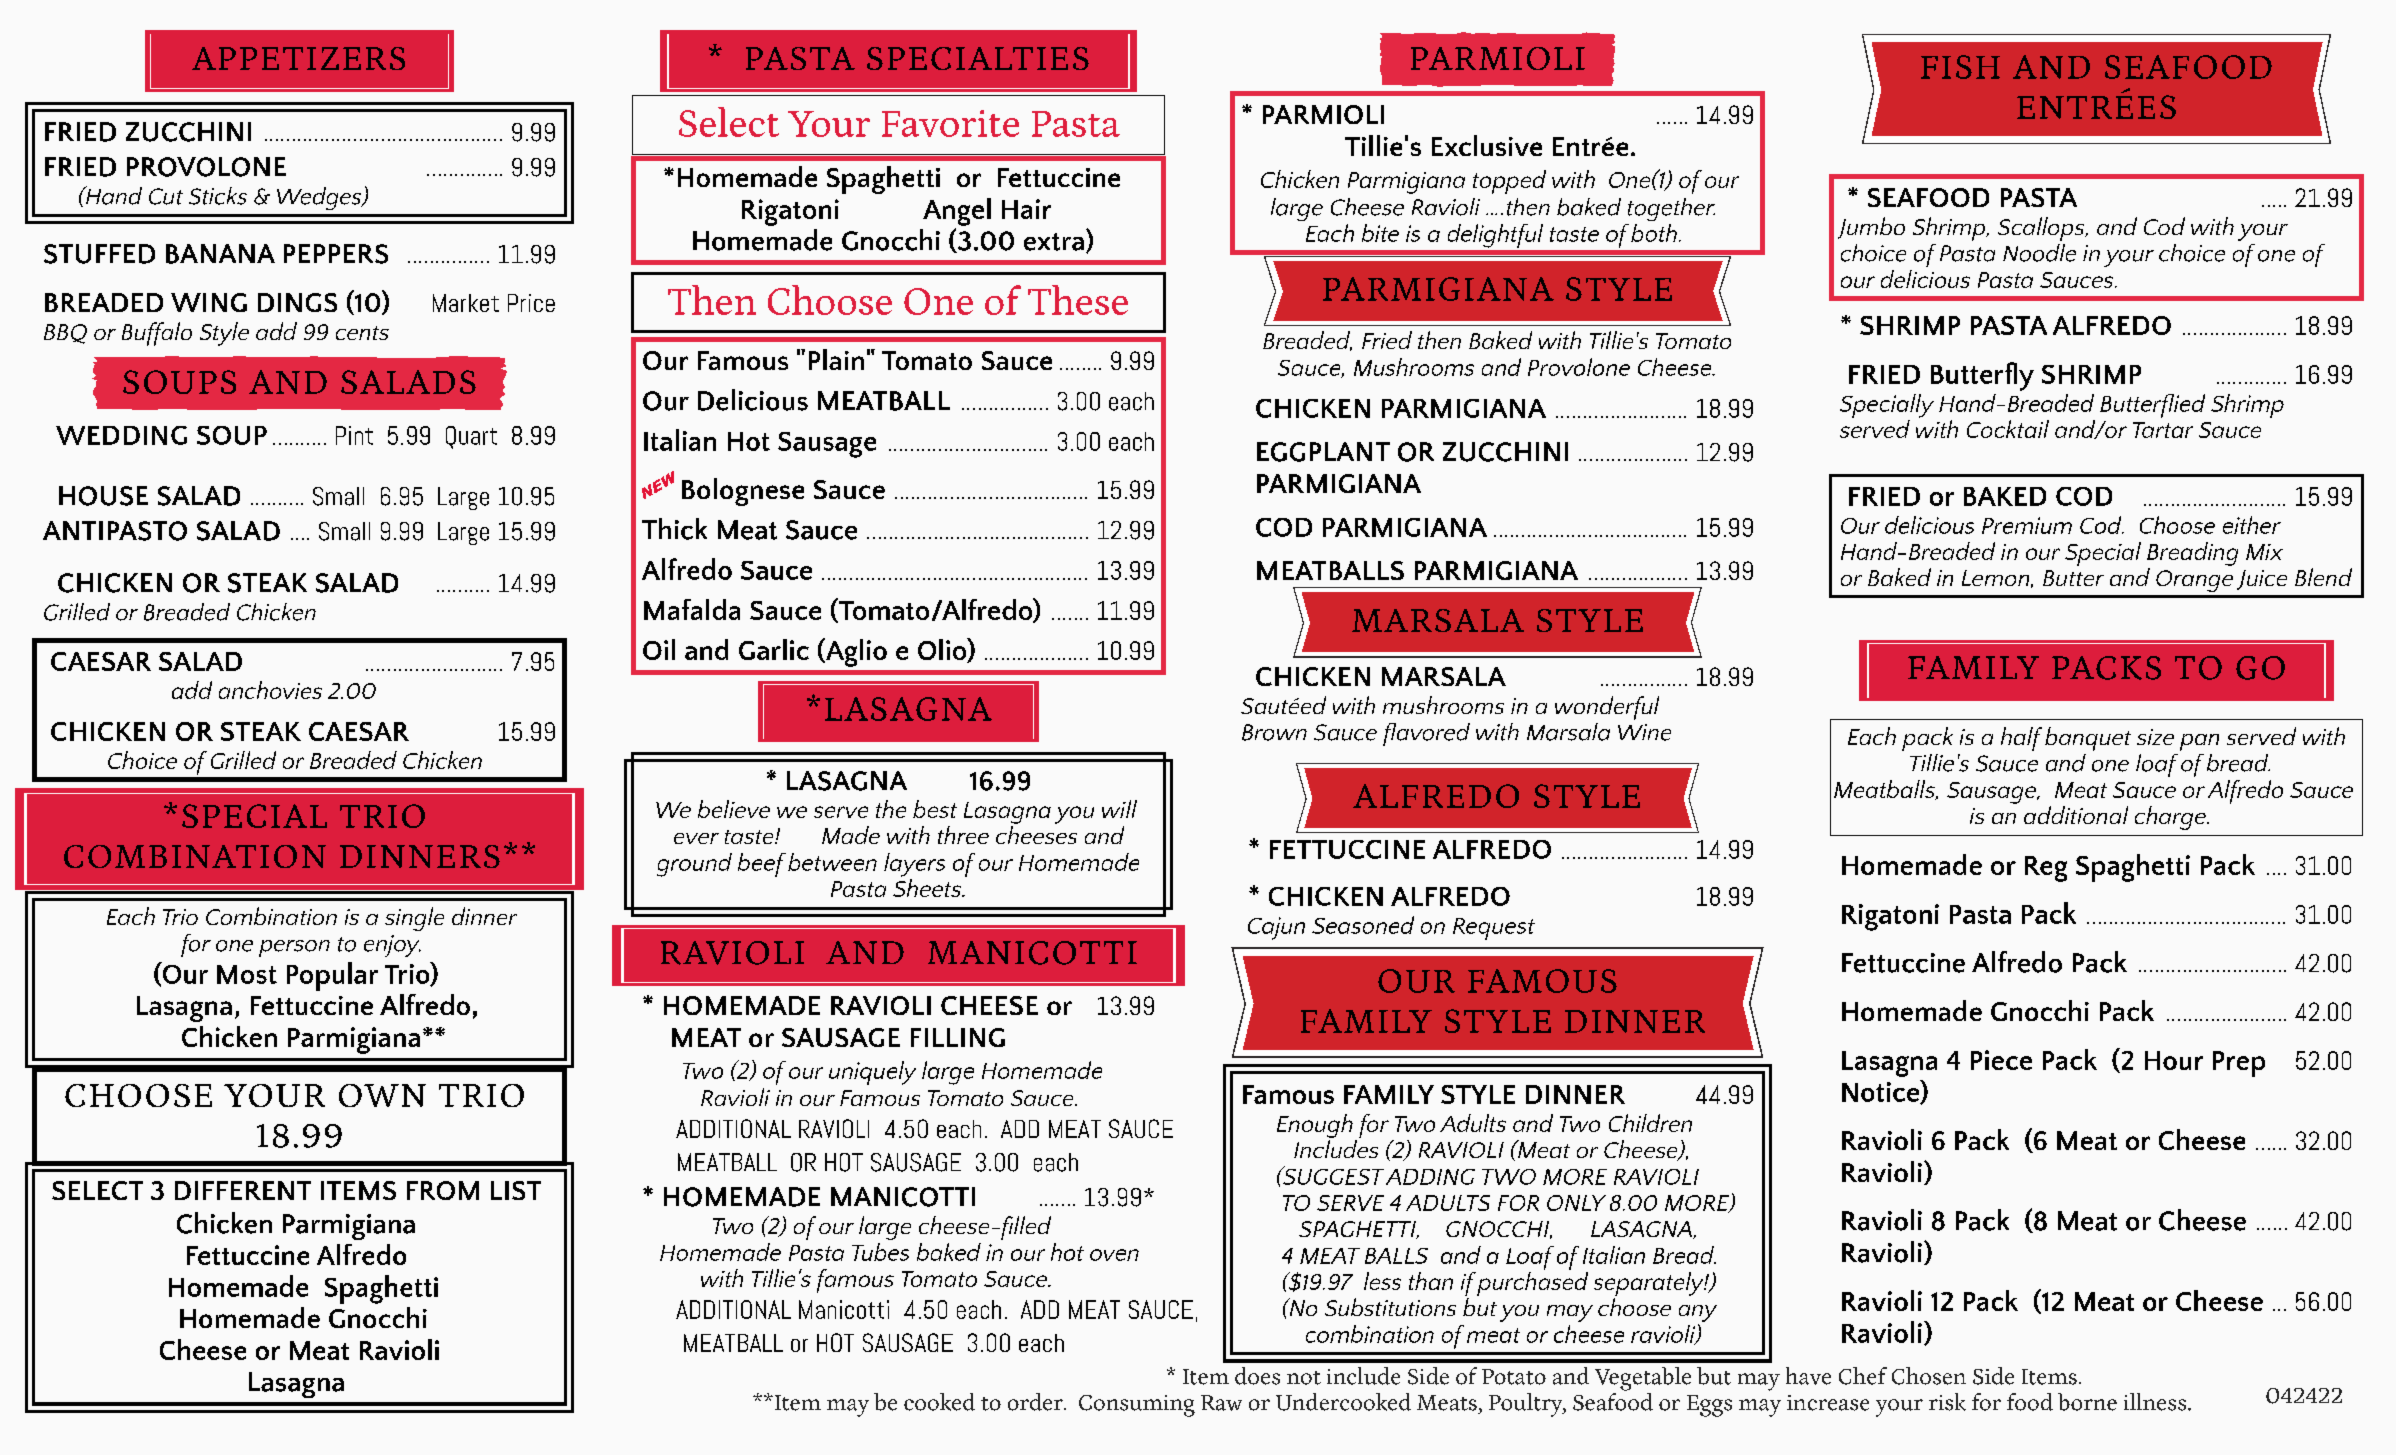  Describe the element at coordinates (362, 333) in the screenshot. I see `cents` at that location.
